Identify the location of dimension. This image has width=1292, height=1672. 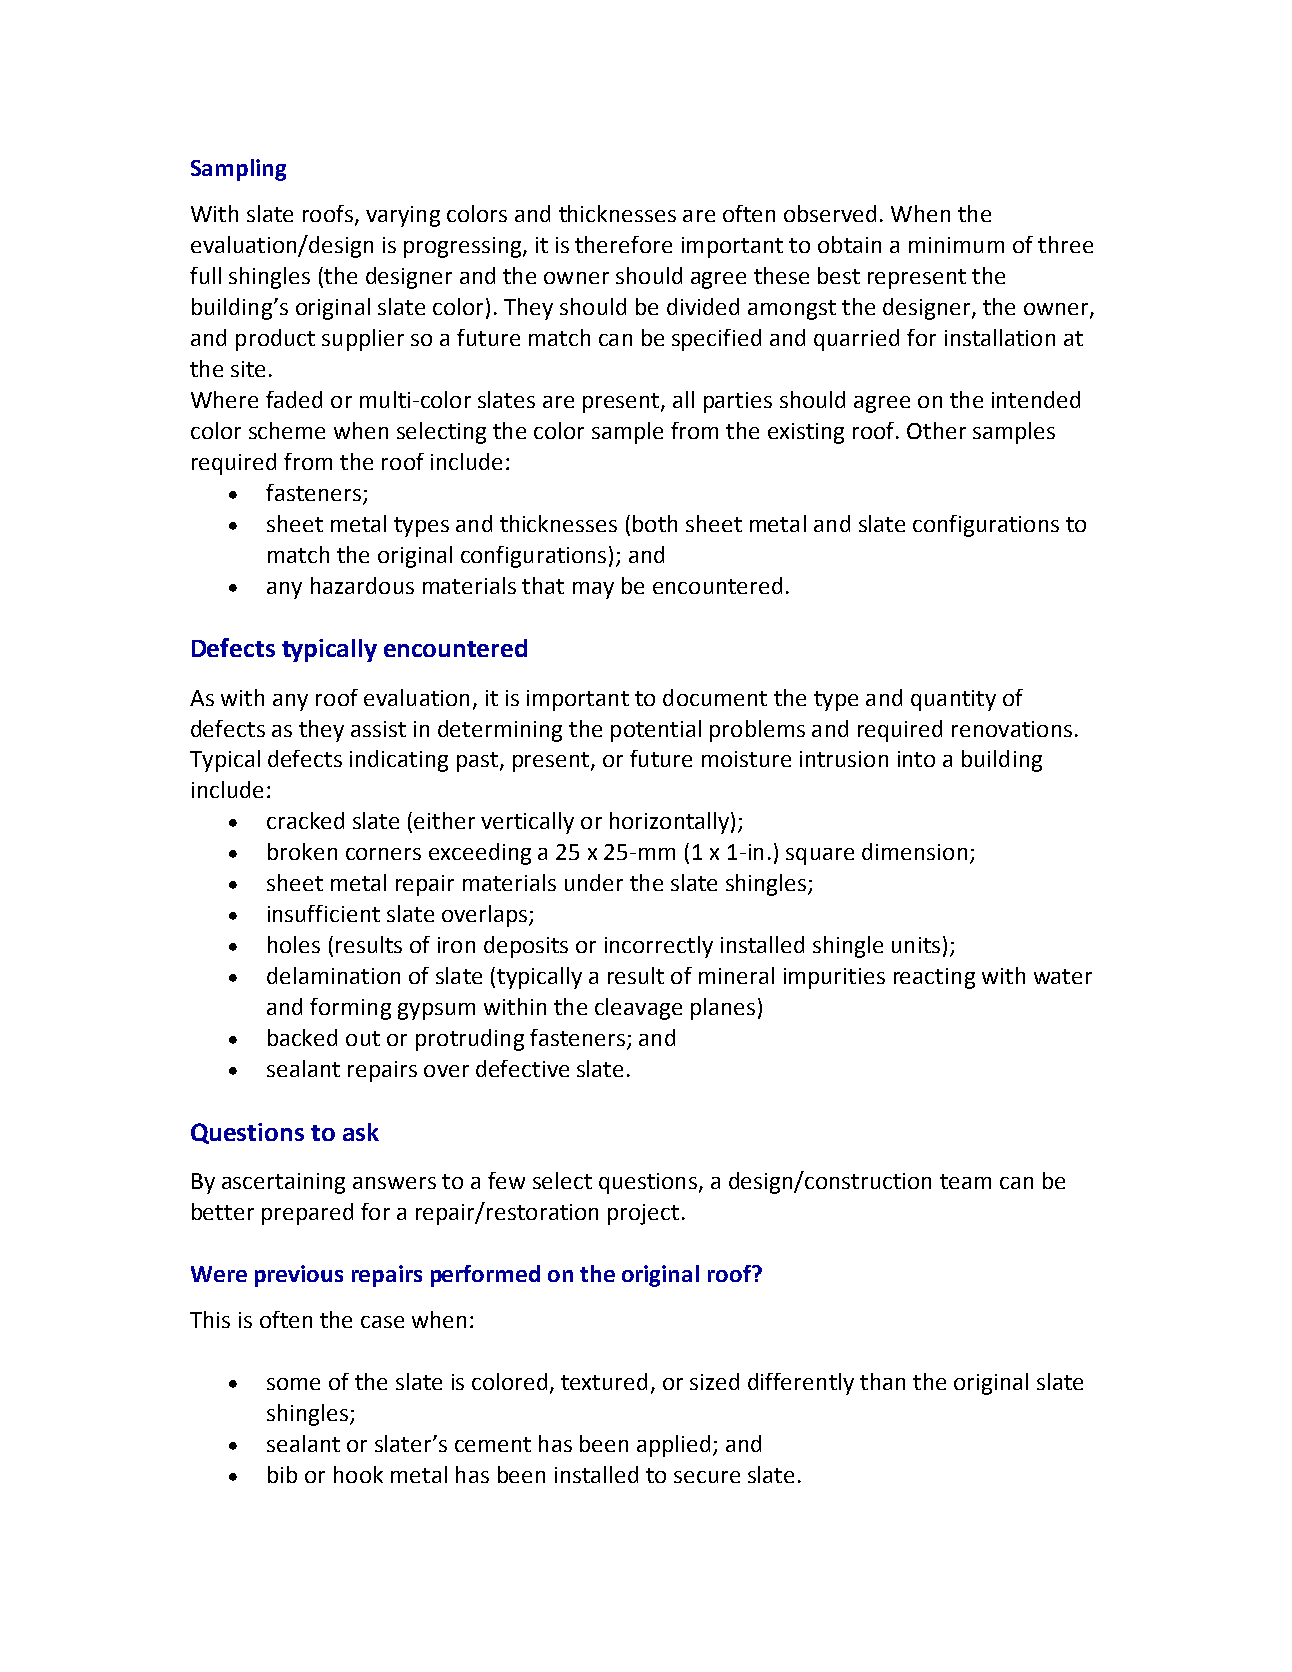
(914, 851).
